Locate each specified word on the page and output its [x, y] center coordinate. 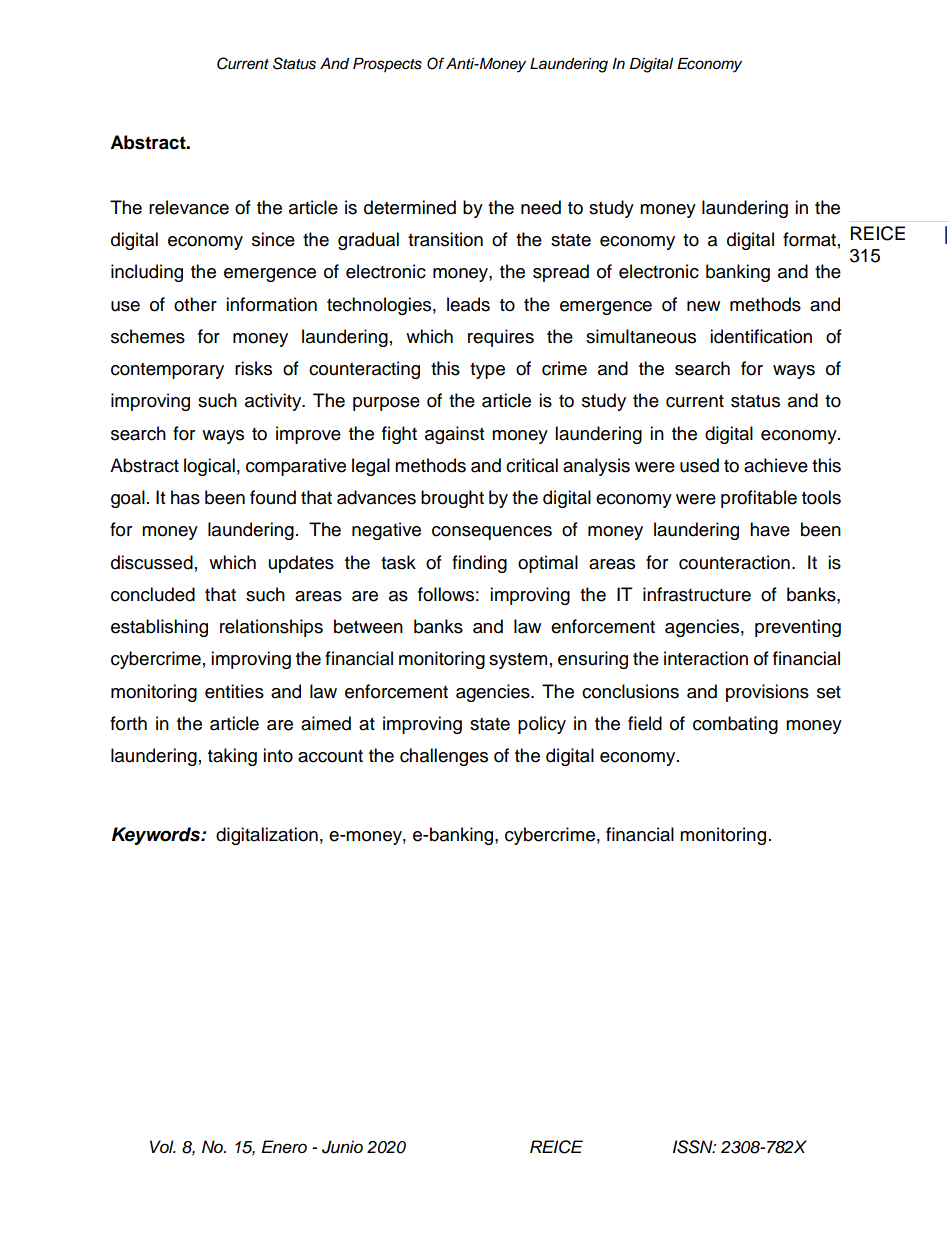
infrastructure [697, 594]
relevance [189, 207]
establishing [159, 628]
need [541, 207]
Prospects [387, 65]
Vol [163, 1146]
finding [479, 564]
